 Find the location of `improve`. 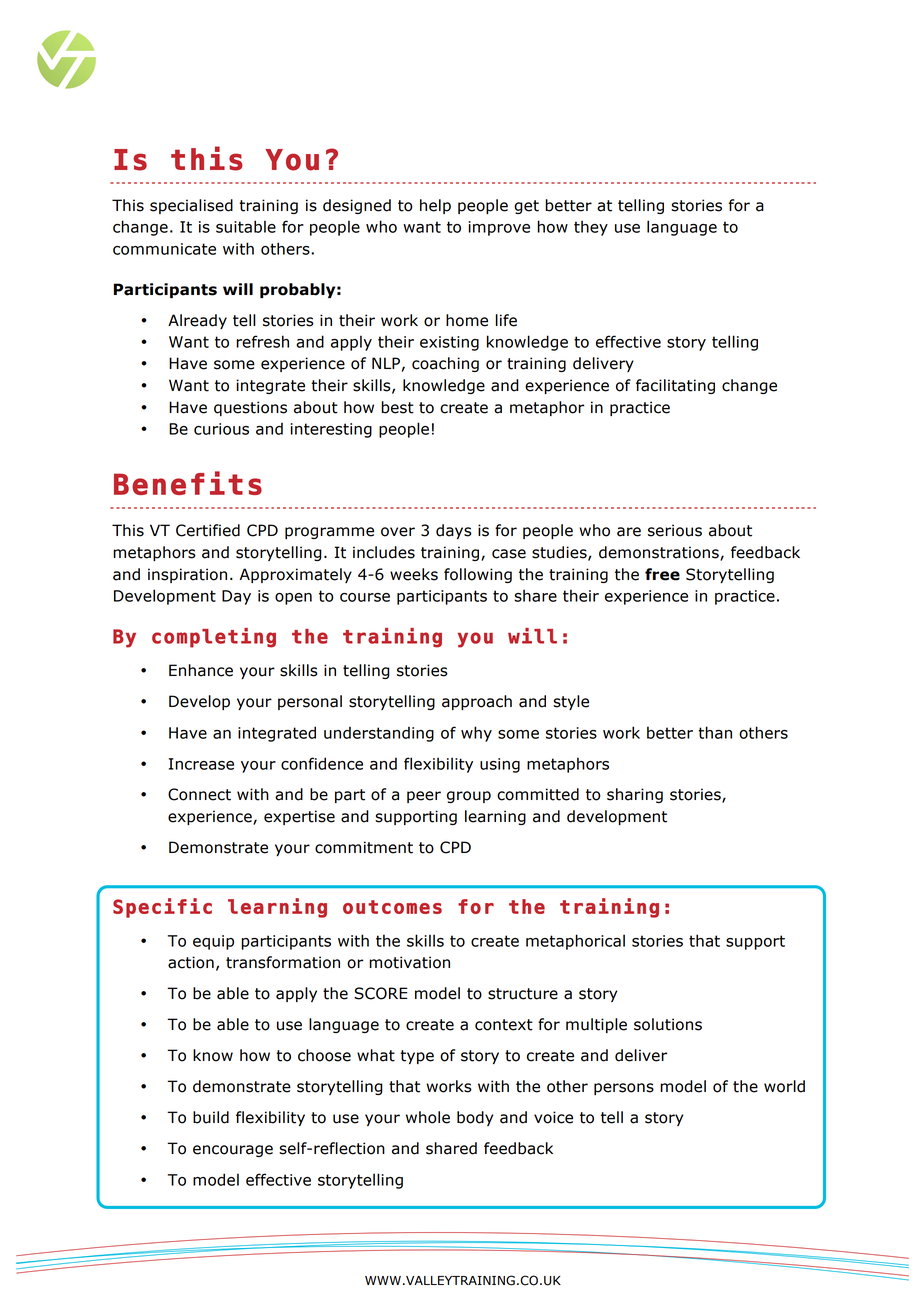

improve is located at coordinates (499, 228).
